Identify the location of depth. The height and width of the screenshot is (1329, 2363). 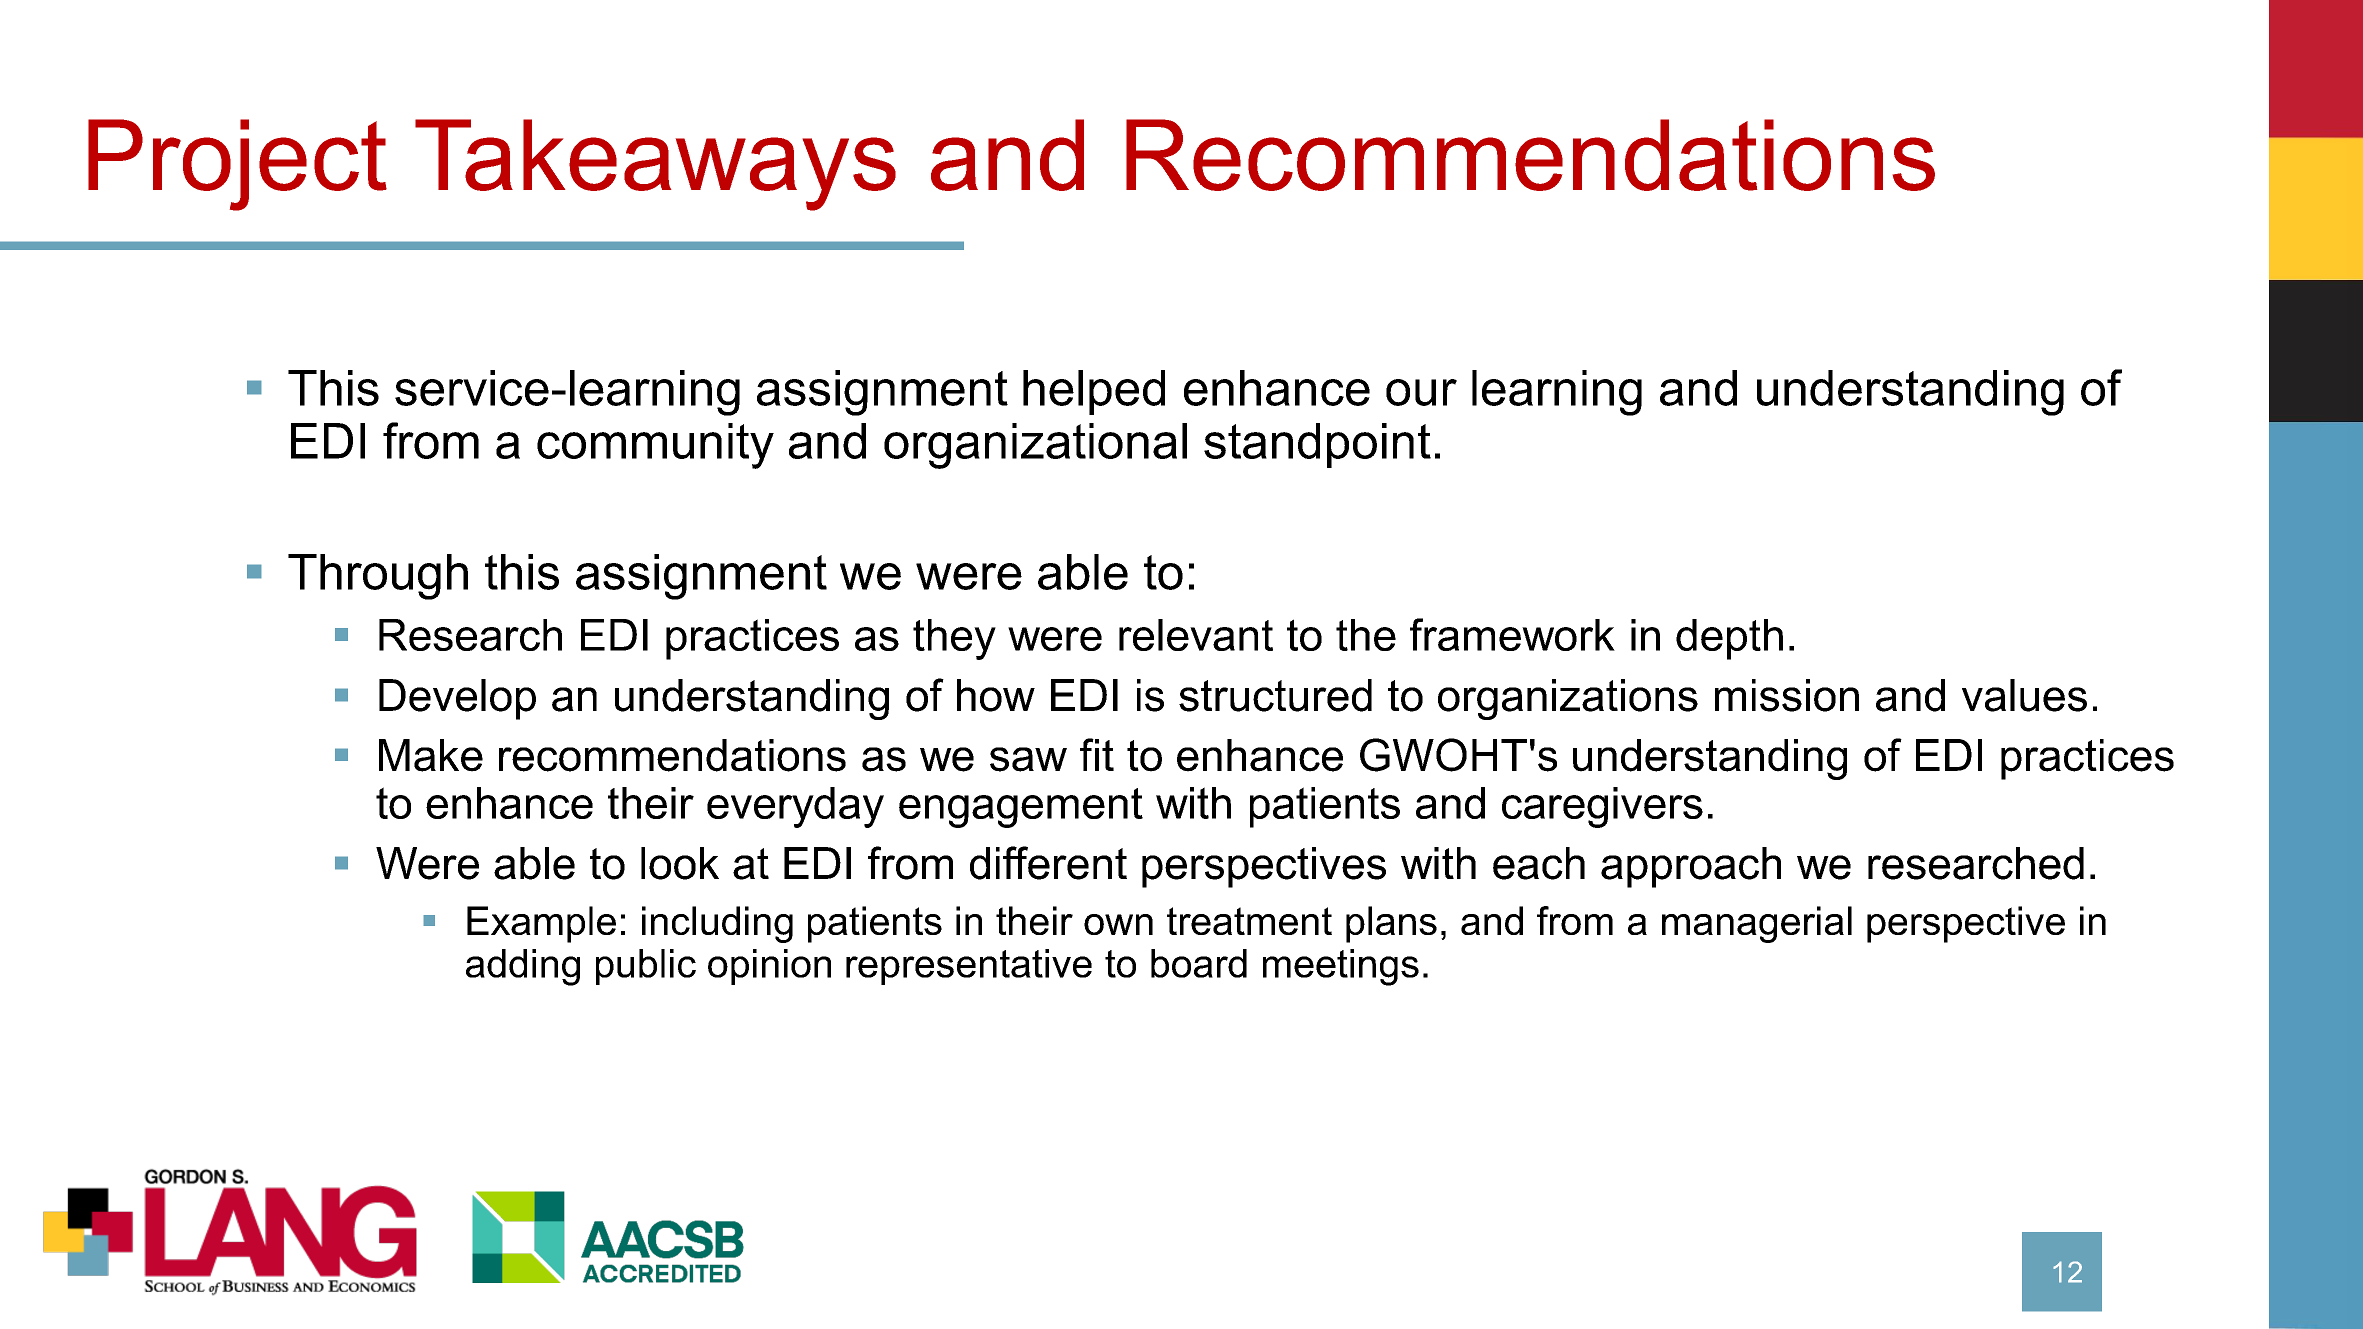
(1729, 639).
